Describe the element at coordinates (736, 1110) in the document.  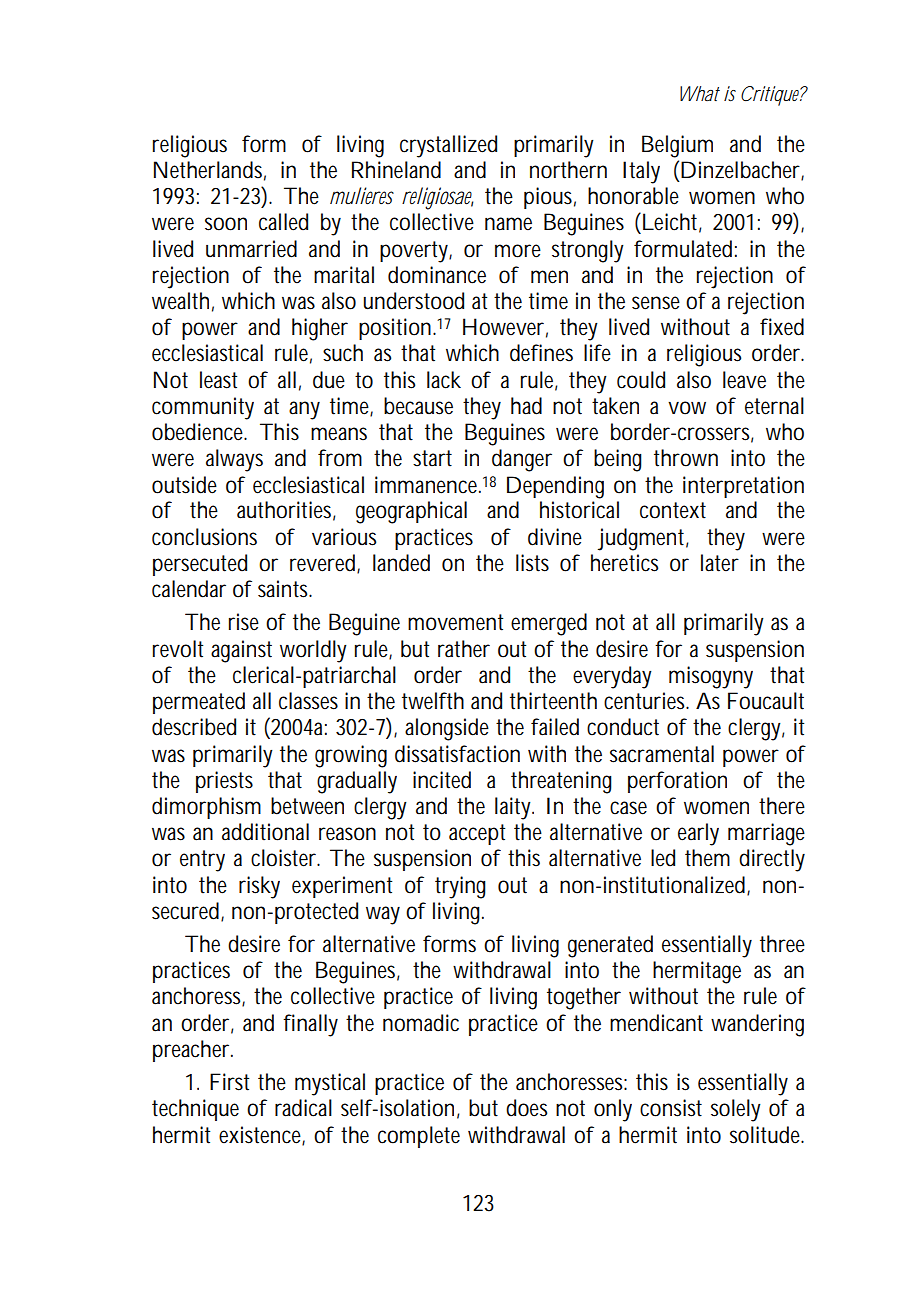
I see `solely` at that location.
